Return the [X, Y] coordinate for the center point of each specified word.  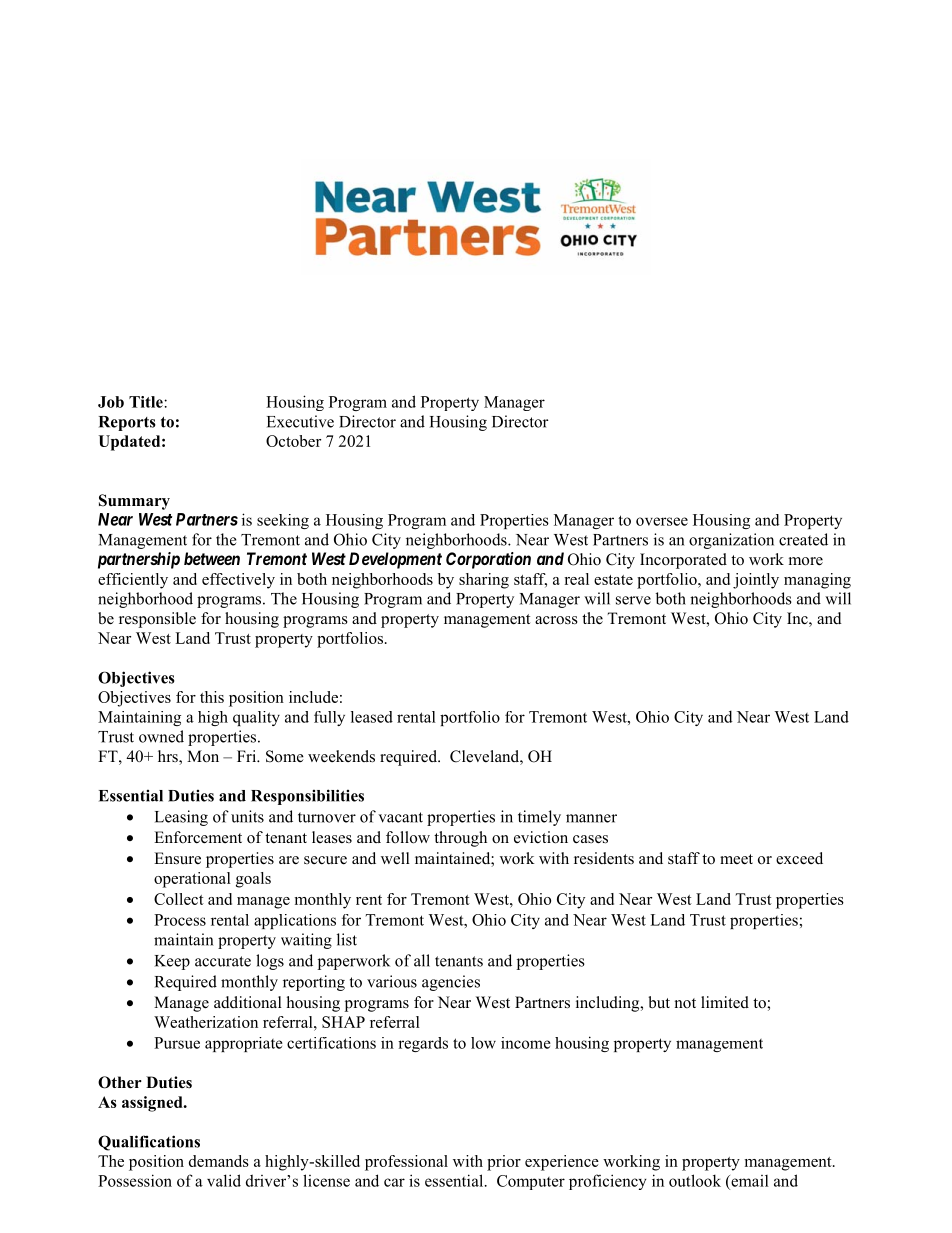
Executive [300, 421]
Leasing [181, 818]
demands [219, 1161]
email [749, 1181]
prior [504, 1163]
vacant [400, 817]
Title [147, 402]
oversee [662, 521]
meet [736, 859]
